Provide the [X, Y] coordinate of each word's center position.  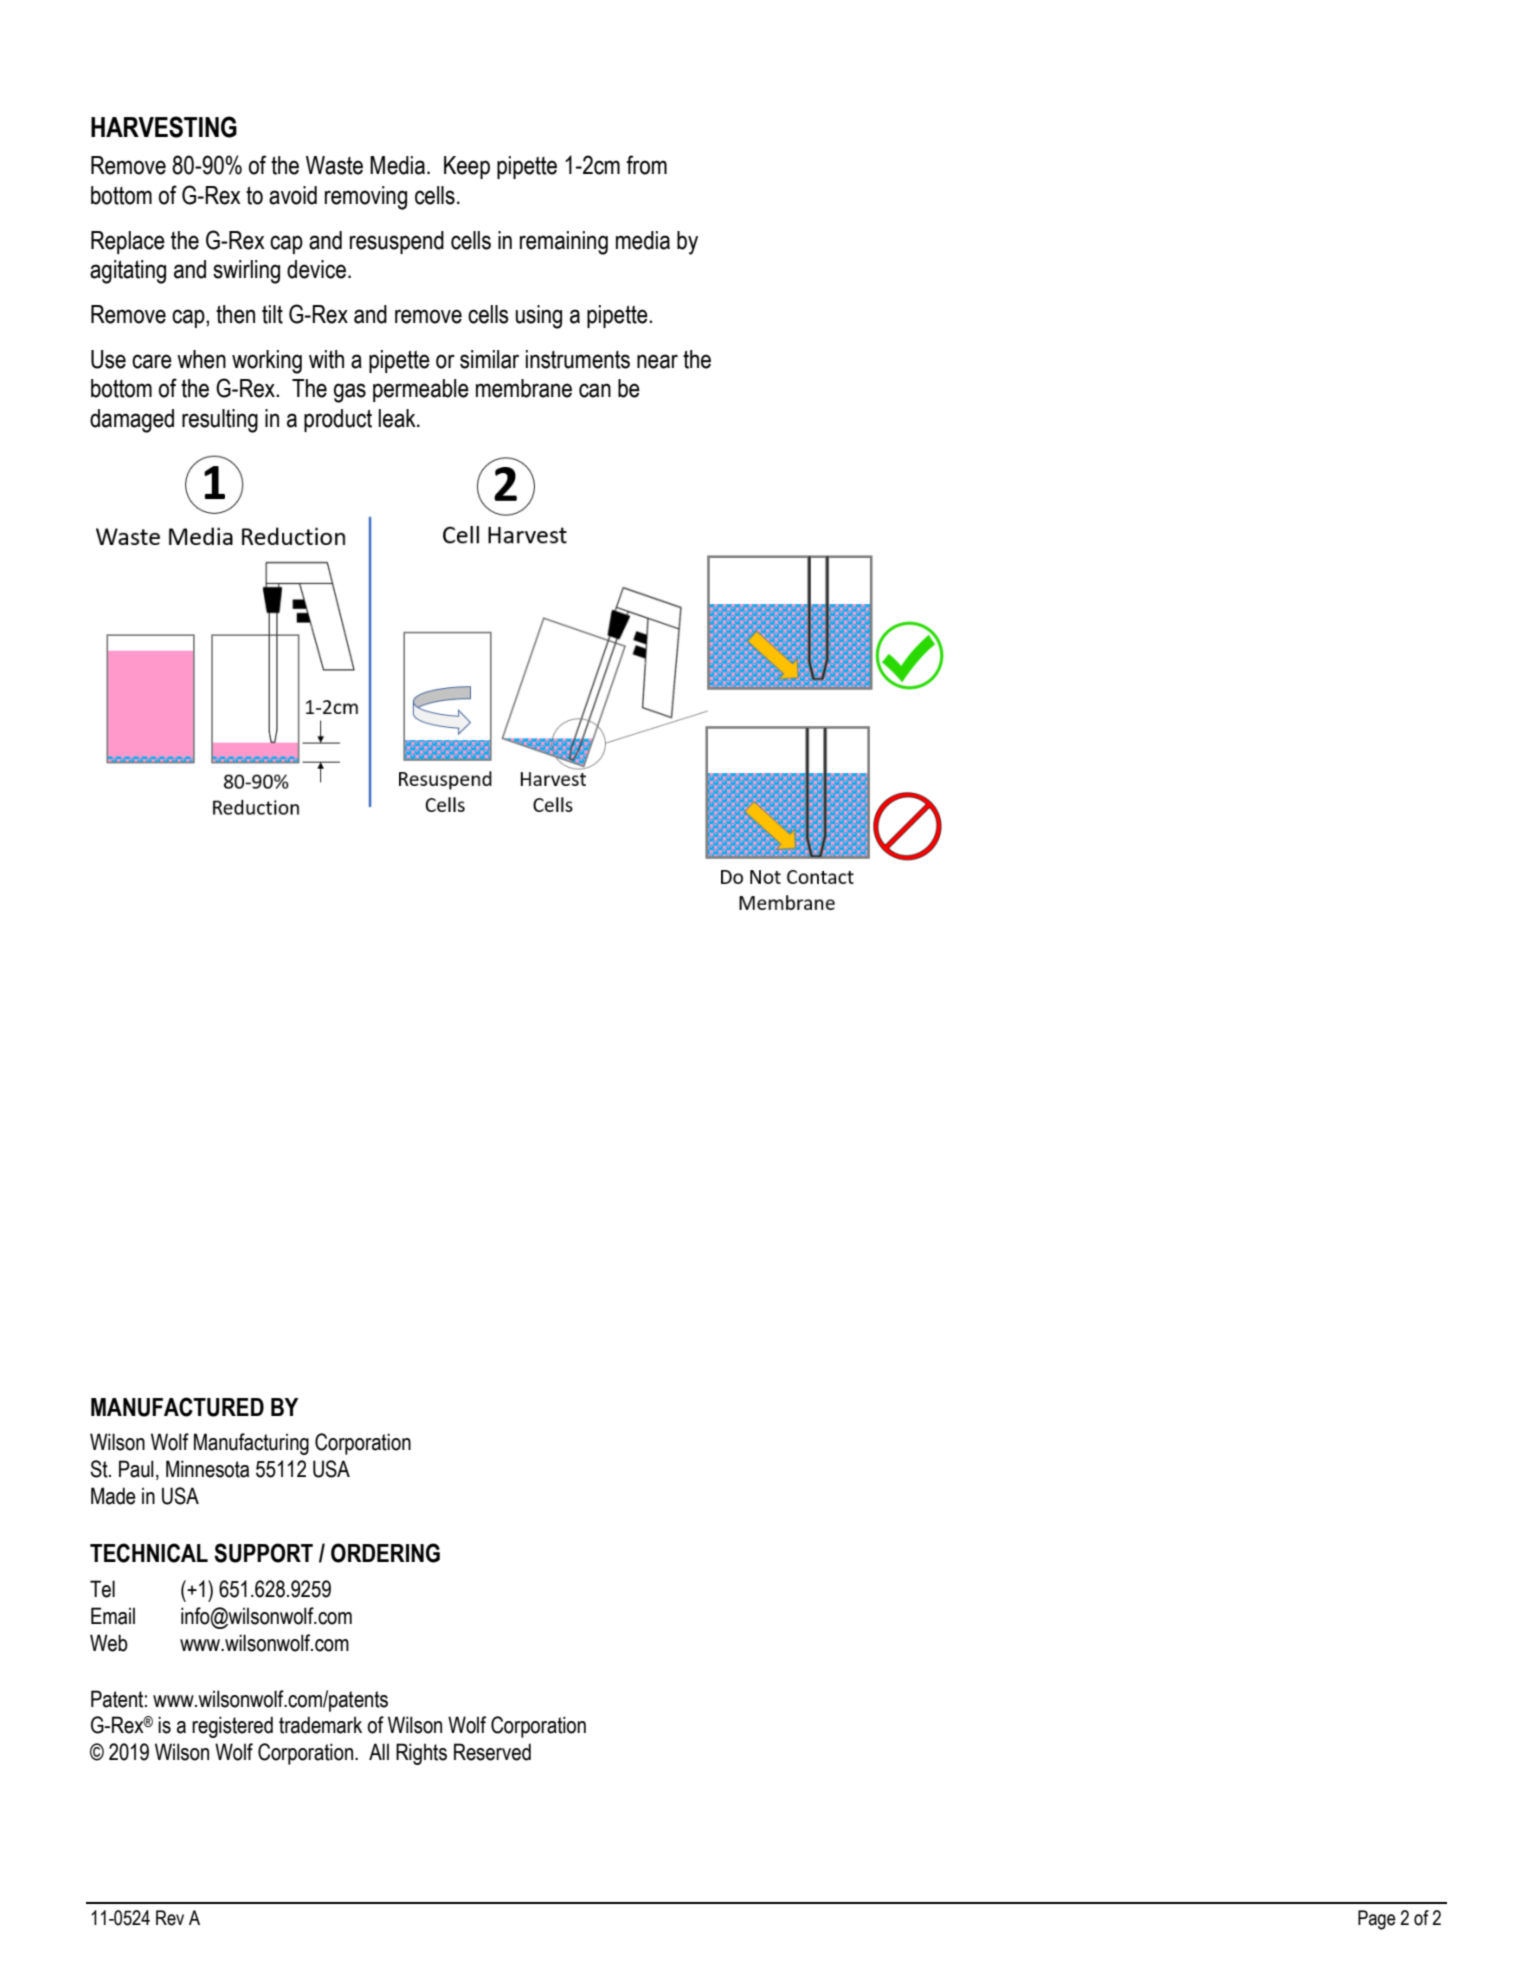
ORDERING [385, 1553]
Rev [170, 1918]
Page [1377, 1920]
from [646, 165]
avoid [293, 195]
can [595, 390]
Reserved [492, 1752]
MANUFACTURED [177, 1407]
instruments [578, 359]
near [657, 361]
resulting [220, 421]
